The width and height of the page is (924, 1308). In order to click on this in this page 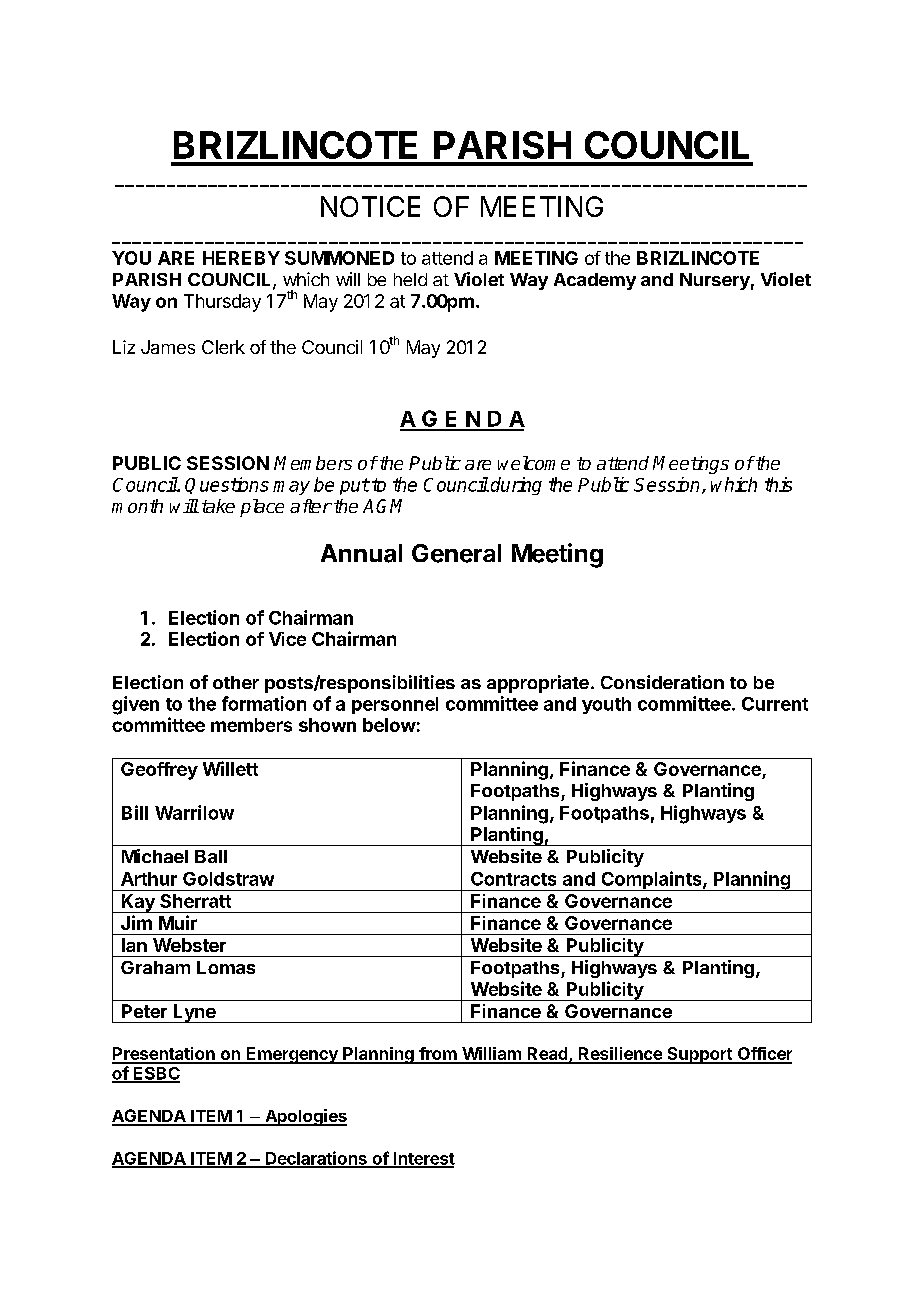, I will do `click(778, 484)`.
